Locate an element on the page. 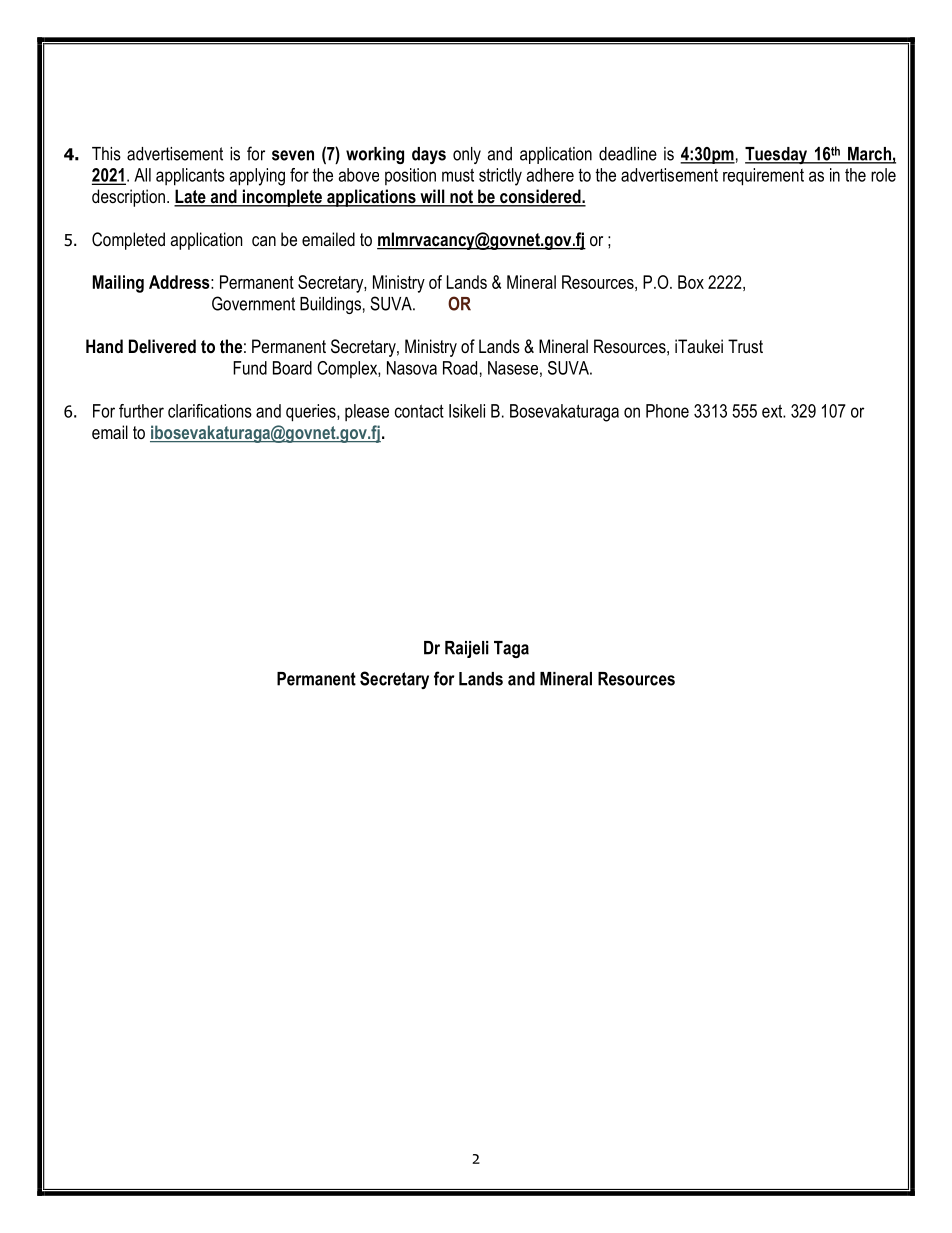  Taga is located at coordinates (511, 649).
